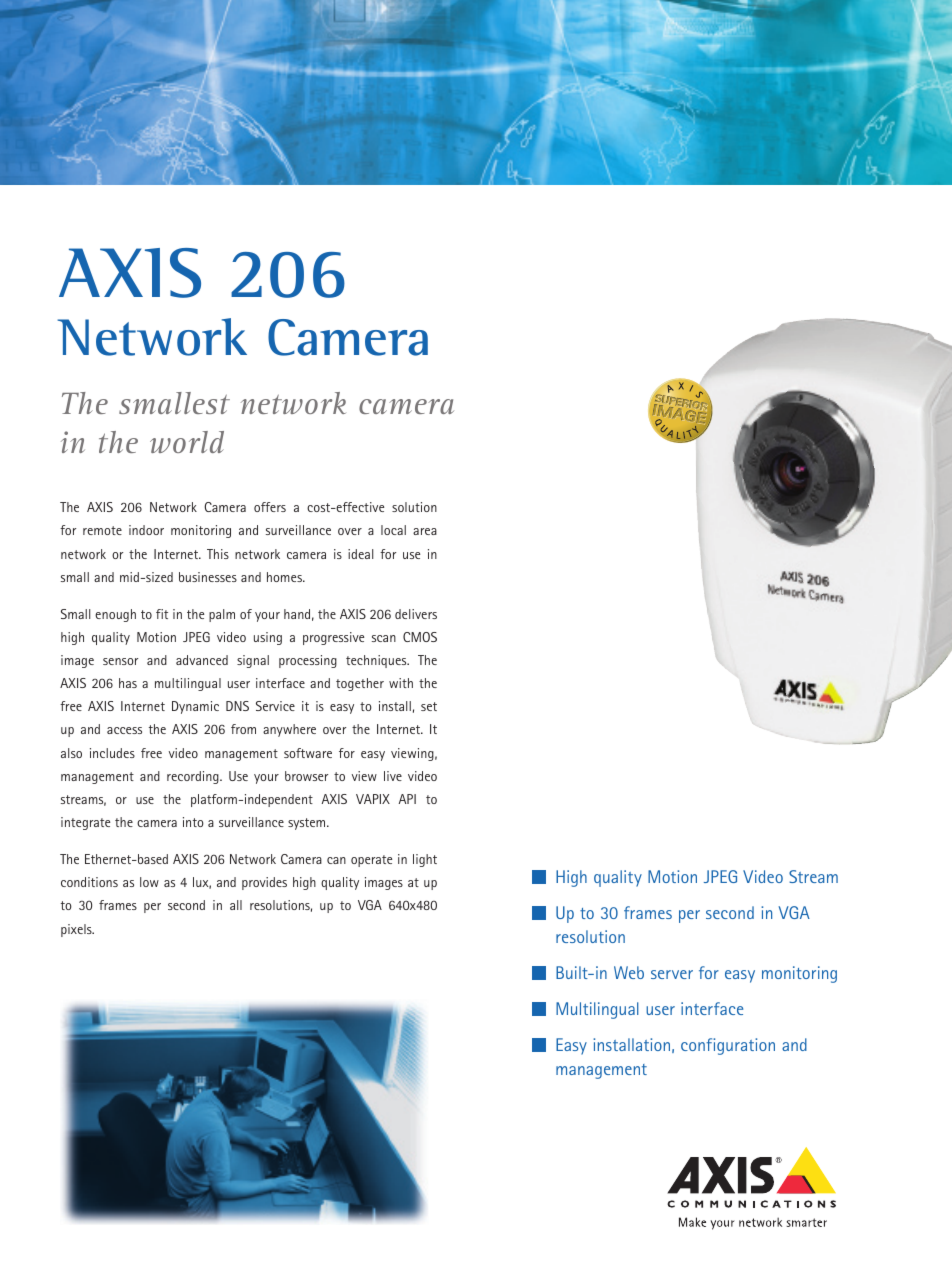  What do you see at coordinates (425, 860) in the page?
I see `light` at bounding box center [425, 860].
